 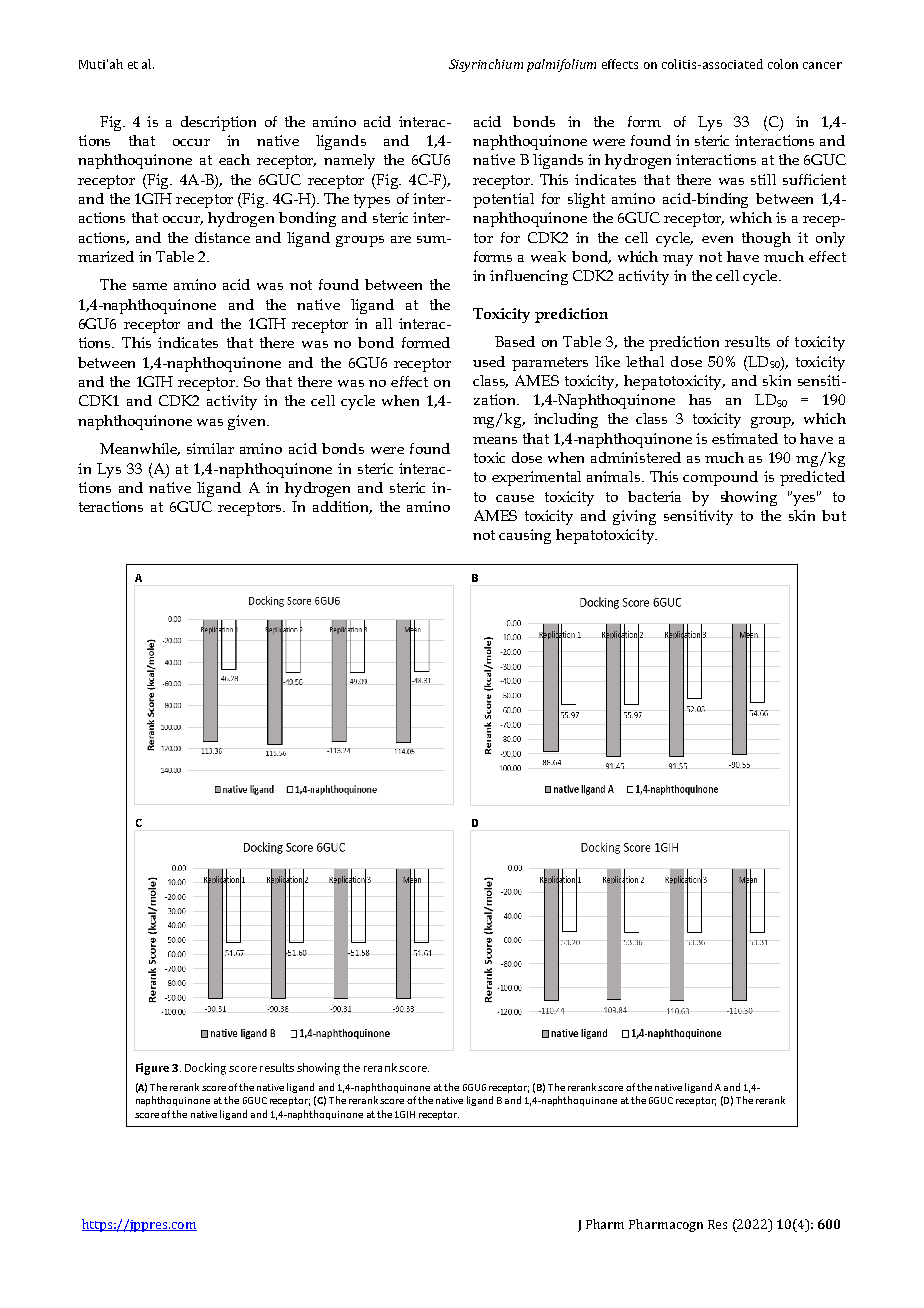 What do you see at coordinates (218, 123) in the image?
I see `description` at bounding box center [218, 123].
